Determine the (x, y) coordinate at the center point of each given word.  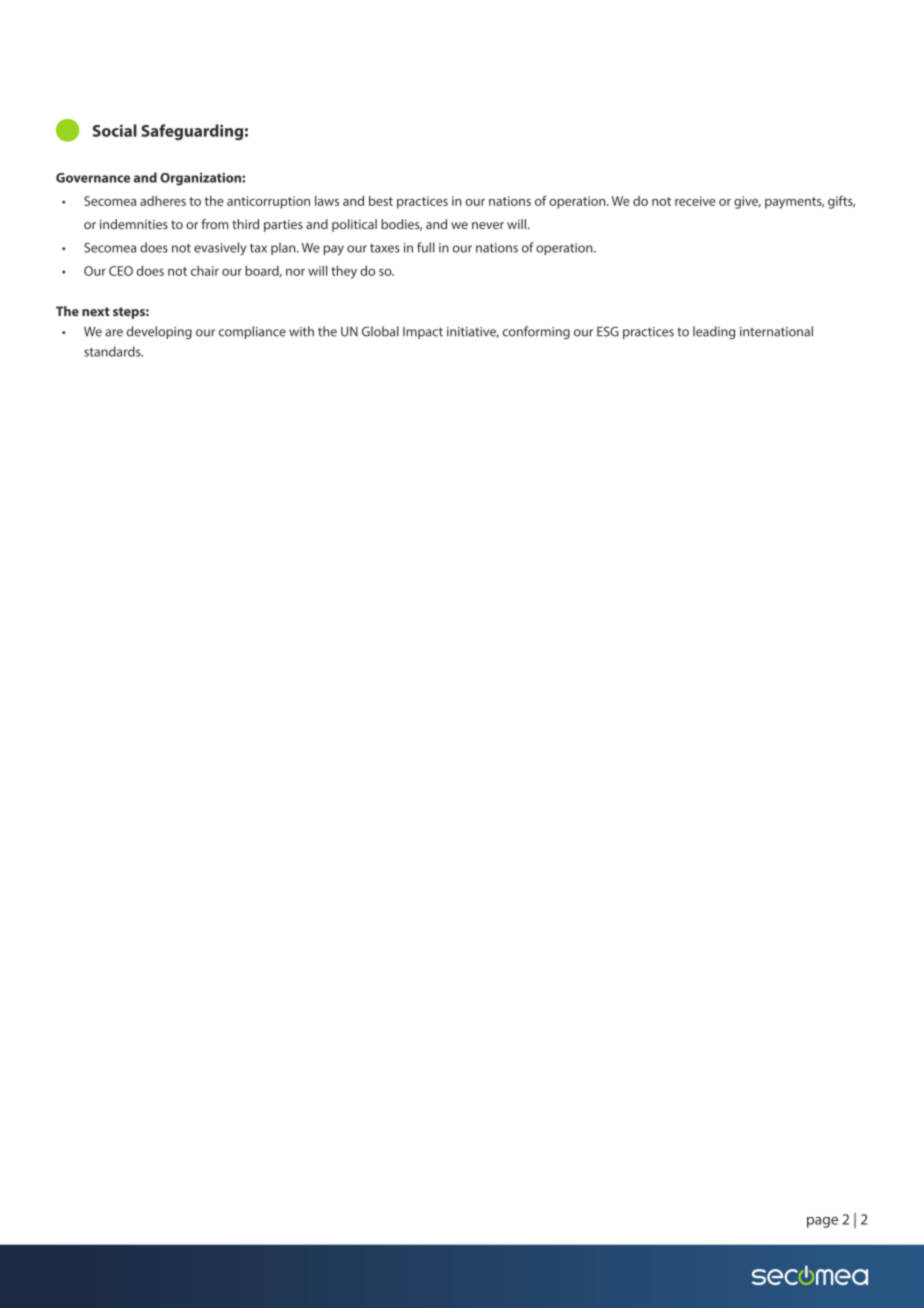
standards (113, 351)
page (822, 1222)
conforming (536, 332)
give (747, 202)
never (488, 225)
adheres (163, 201)
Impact (423, 333)
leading (714, 332)
